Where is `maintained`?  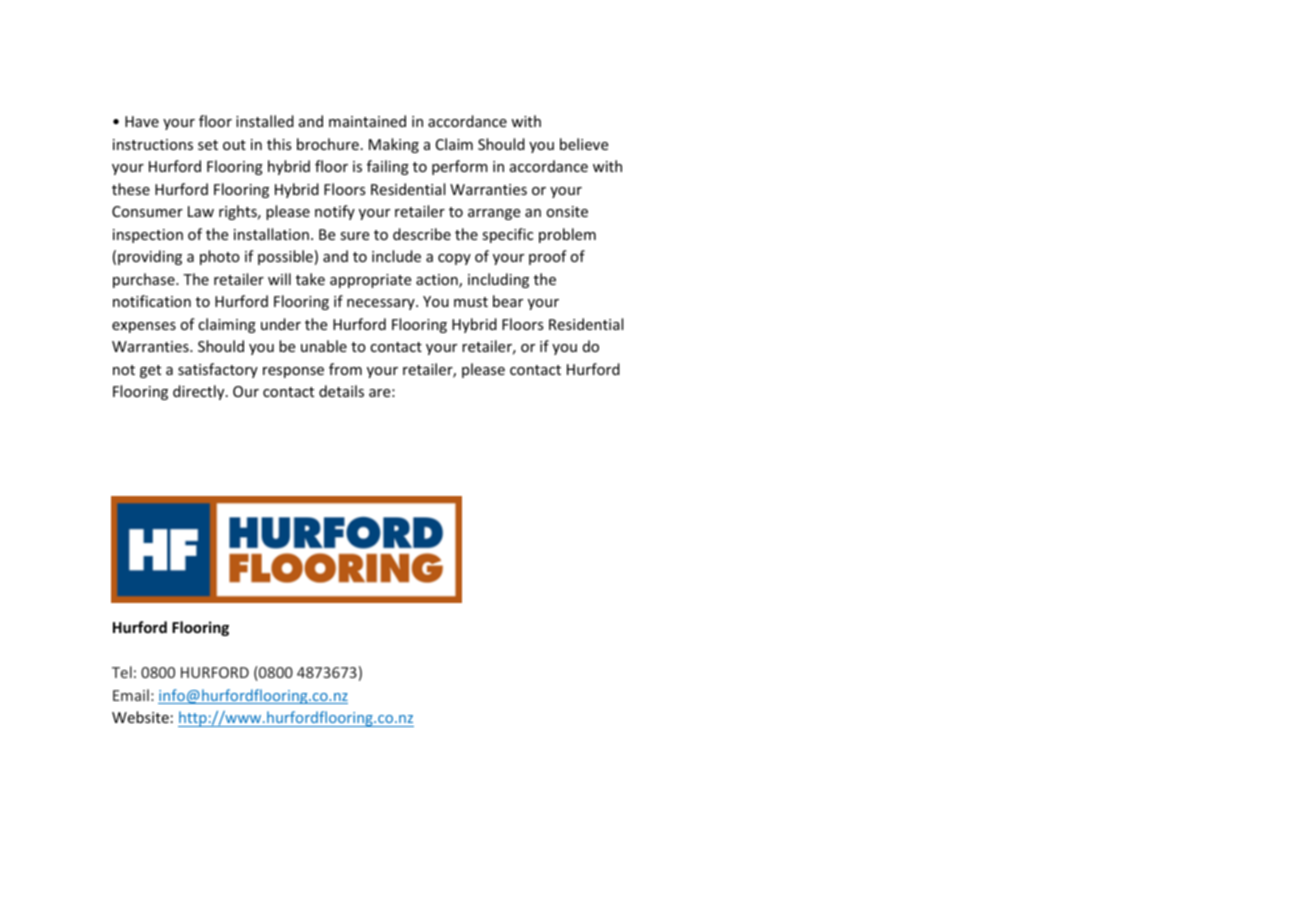
maintained is located at coordinates (367, 121).
